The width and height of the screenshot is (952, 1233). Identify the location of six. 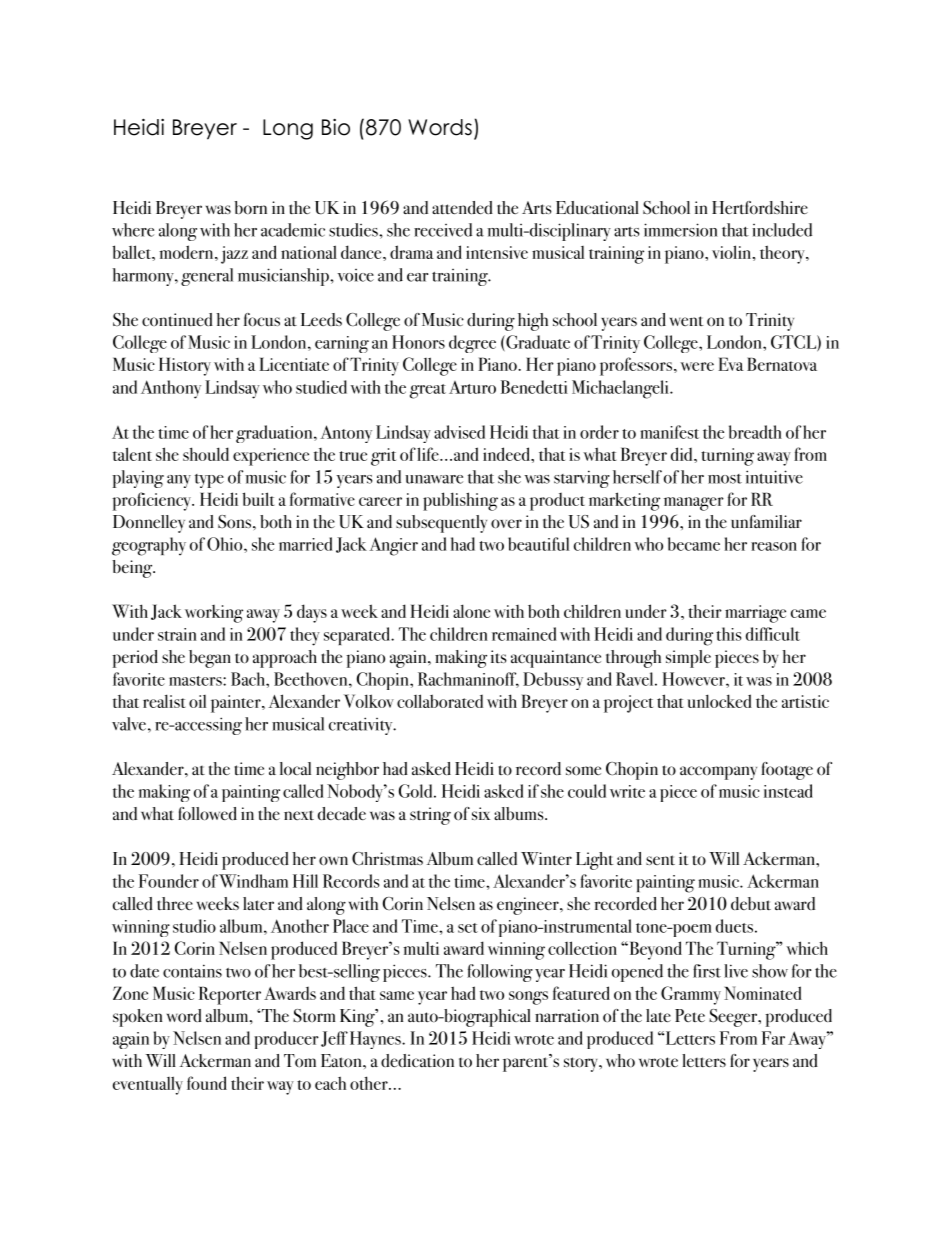
(481, 813).
